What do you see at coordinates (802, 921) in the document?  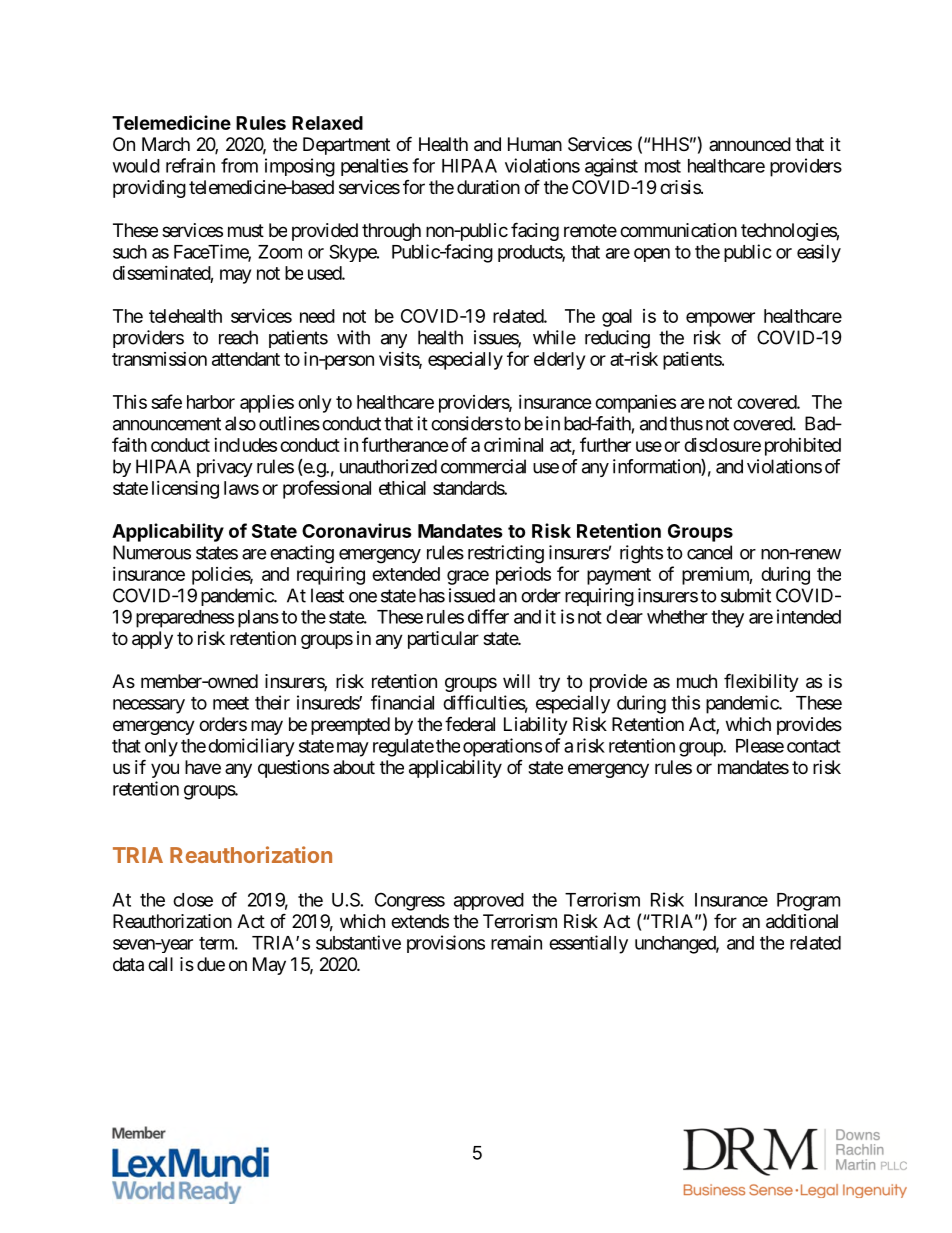 I see `additional` at bounding box center [802, 921].
